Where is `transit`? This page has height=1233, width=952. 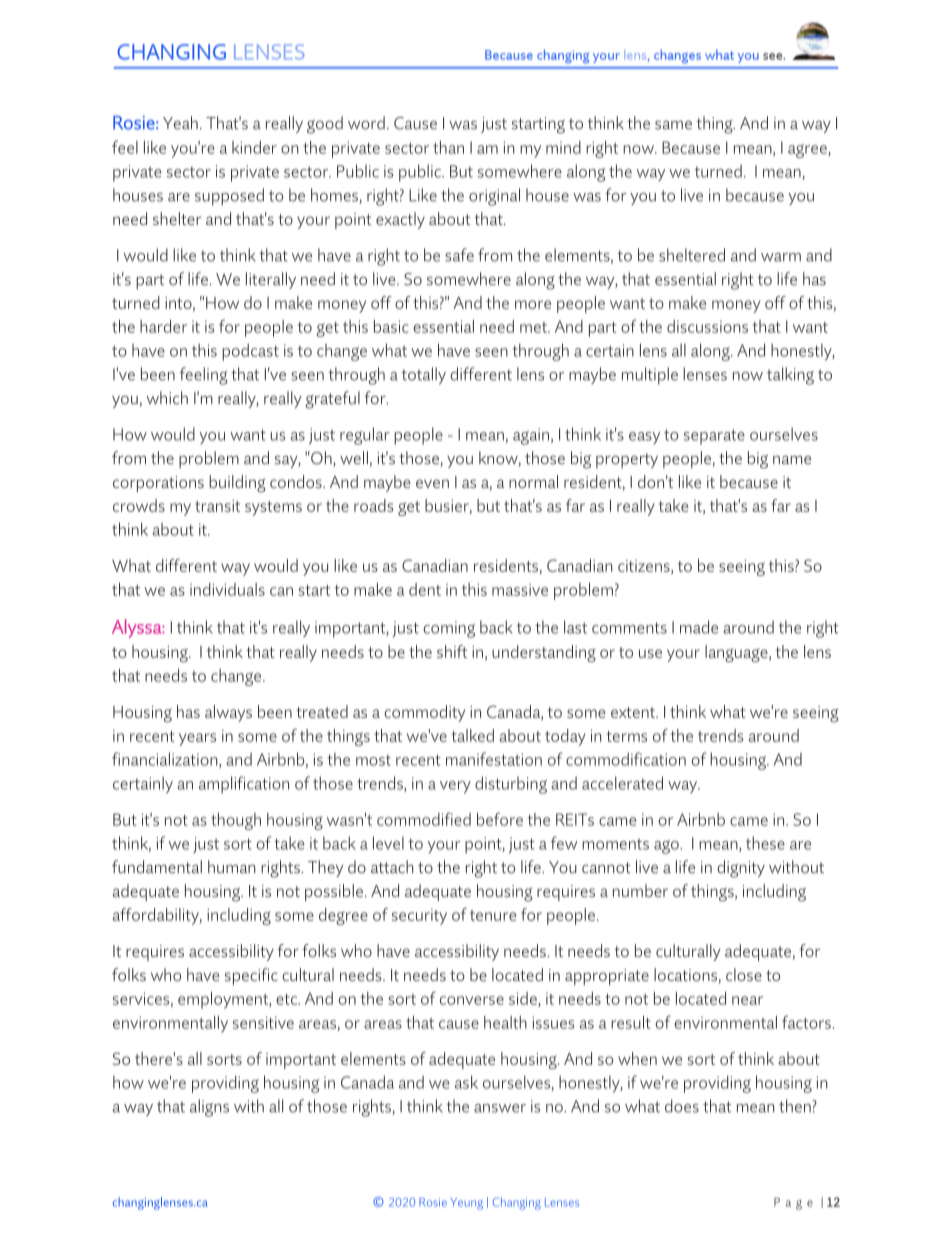 transit is located at coordinates (217, 506).
